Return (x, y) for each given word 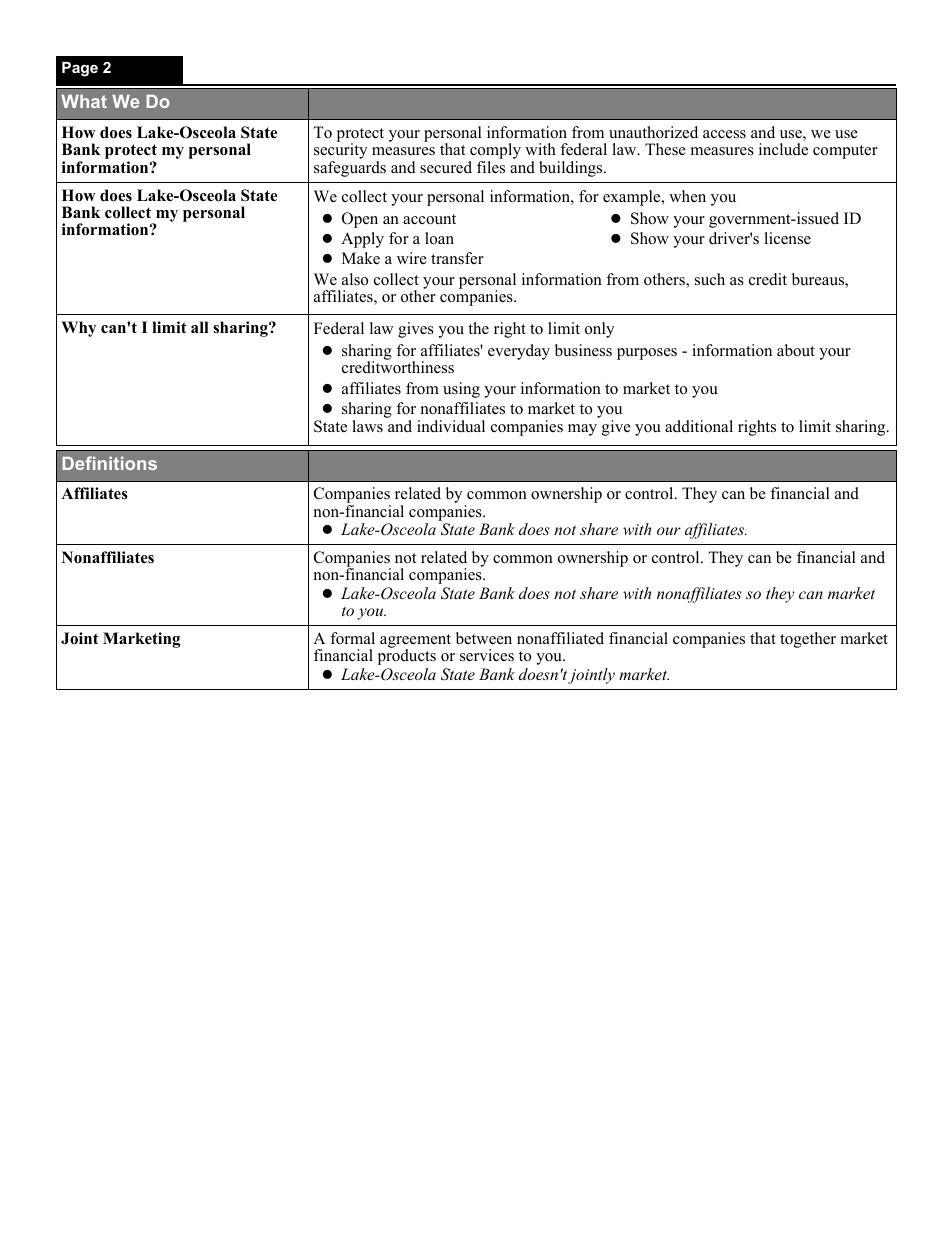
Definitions (109, 463)
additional (699, 426)
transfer (457, 258)
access (724, 134)
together (808, 640)
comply (495, 152)
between (484, 638)
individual (451, 426)
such (710, 279)
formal (352, 638)
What (84, 101)
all (200, 327)
